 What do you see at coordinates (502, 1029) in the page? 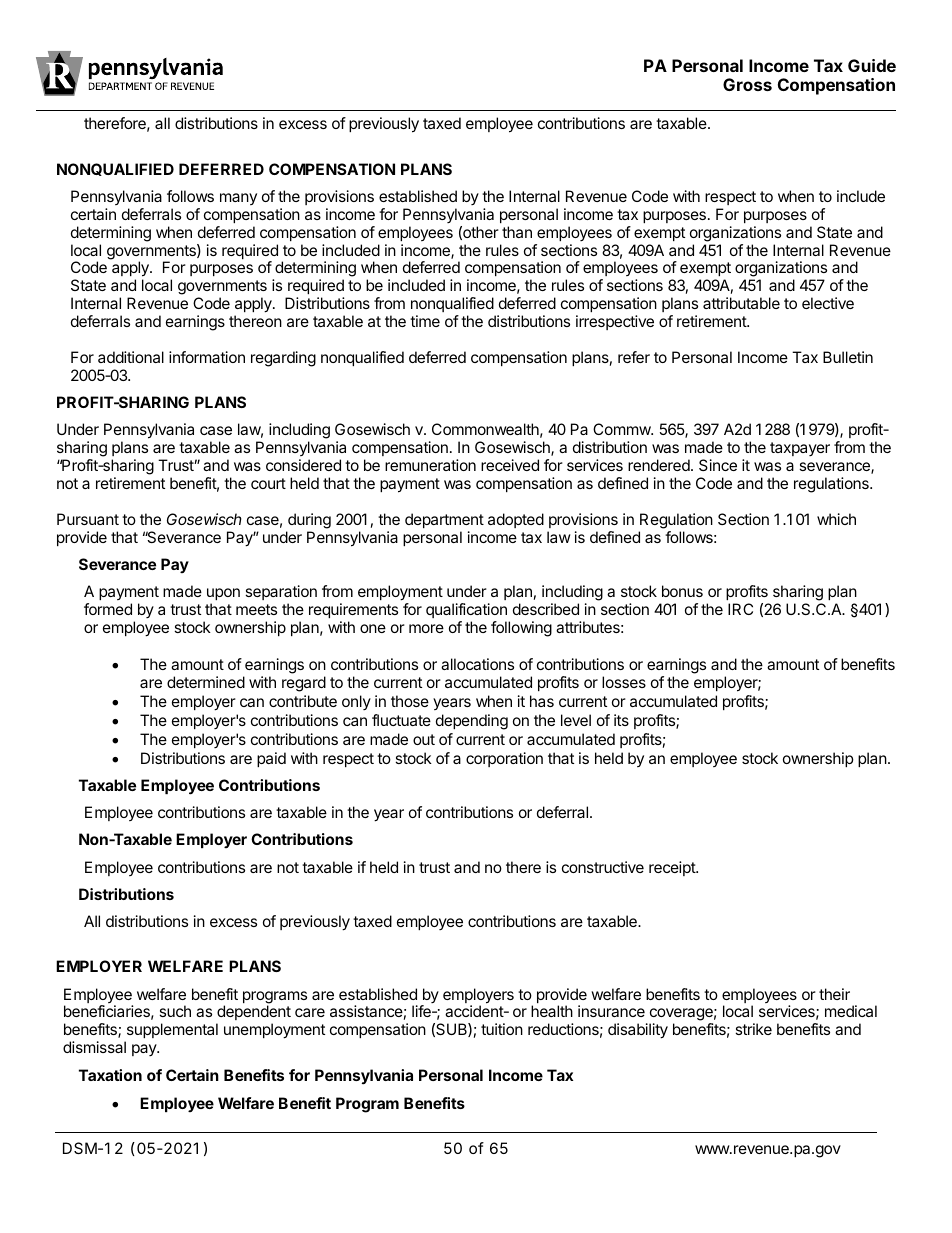
I see `tuition` at bounding box center [502, 1029].
